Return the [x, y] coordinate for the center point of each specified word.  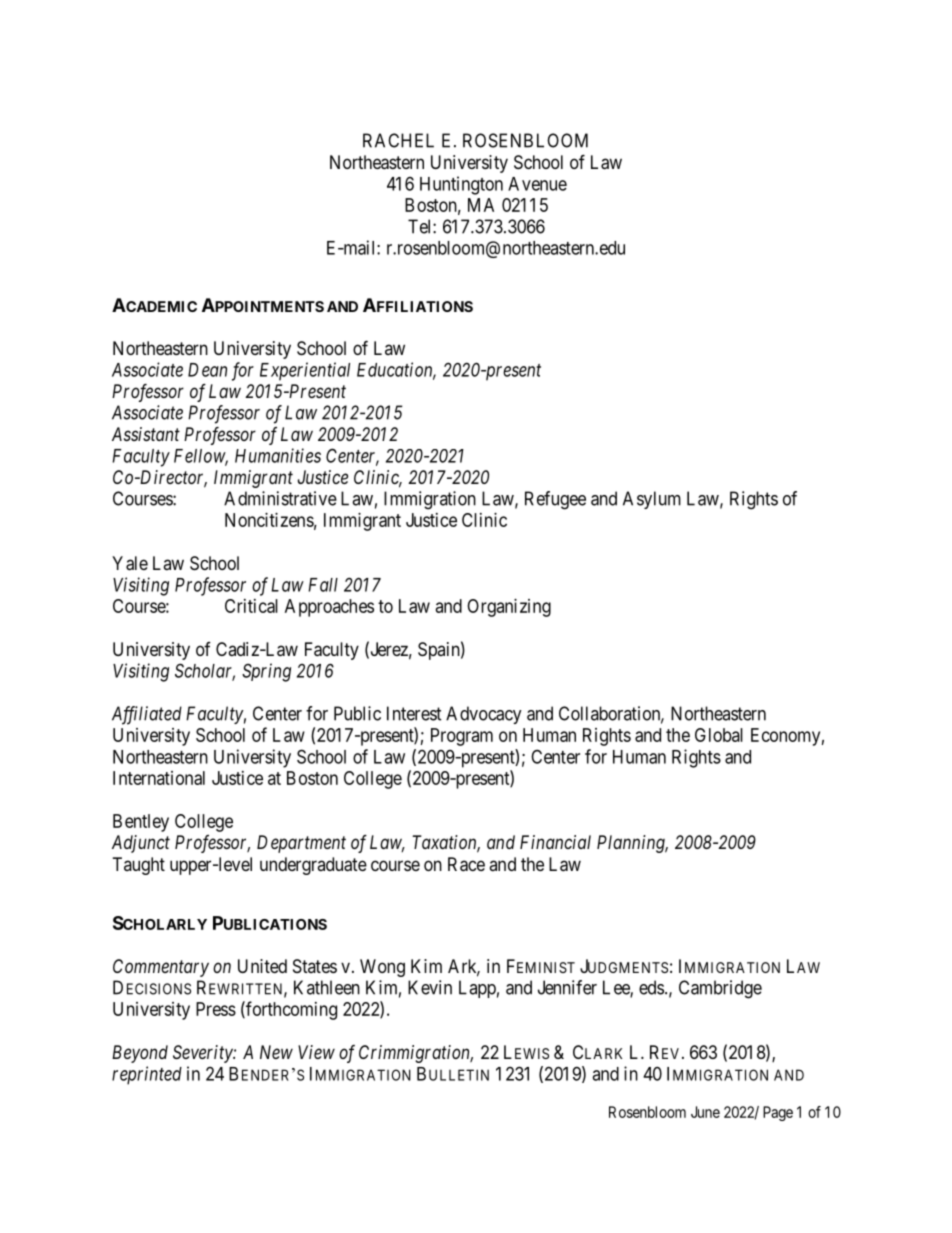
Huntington [461, 185]
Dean [207, 370]
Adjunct [141, 844]
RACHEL [398, 140]
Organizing [509, 608]
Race [466, 864]
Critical [251, 606]
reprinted [147, 1075]
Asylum [652, 500]
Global [719, 735]
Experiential [305, 371]
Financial [555, 842]
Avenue [537, 184]
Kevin [430, 987]
